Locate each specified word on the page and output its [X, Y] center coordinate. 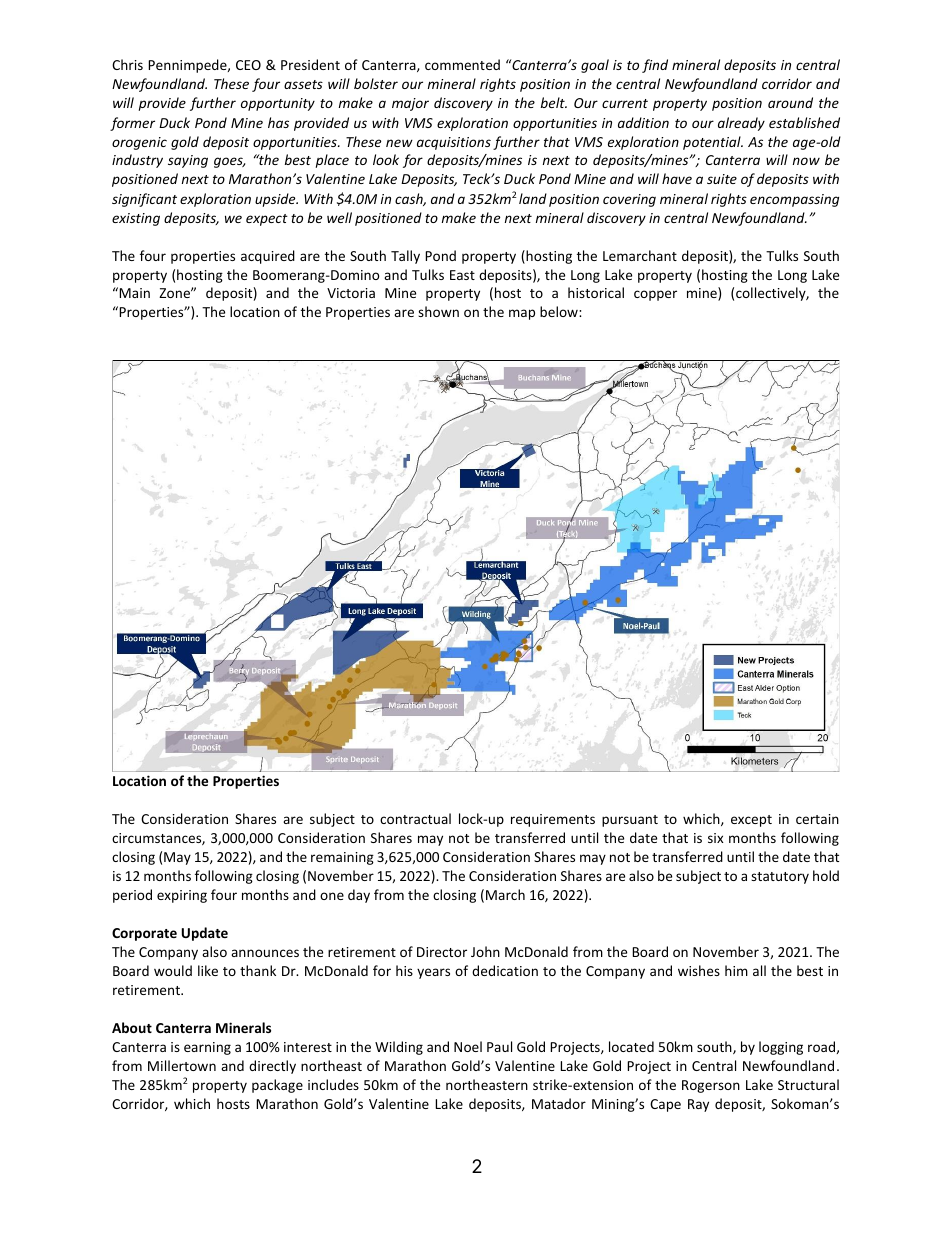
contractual [415, 818]
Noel [468, 1046]
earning [207, 1048]
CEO [248, 65]
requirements [553, 820]
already [741, 124]
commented [462, 64]
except [751, 821]
